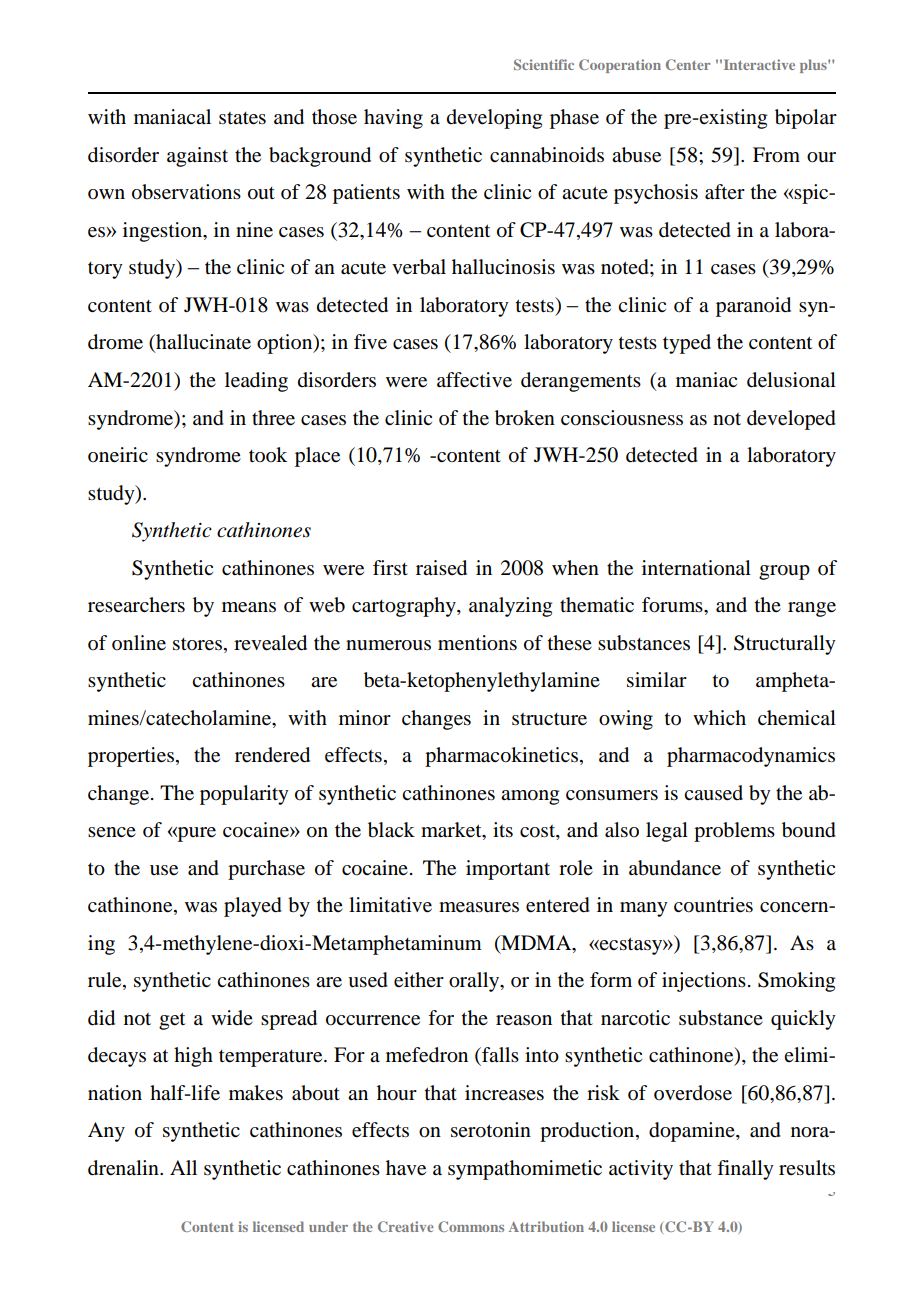 The width and height of the image is (924, 1308). Describe the element at coordinates (785, 645) in the image. I see `Structurally` at that location.
